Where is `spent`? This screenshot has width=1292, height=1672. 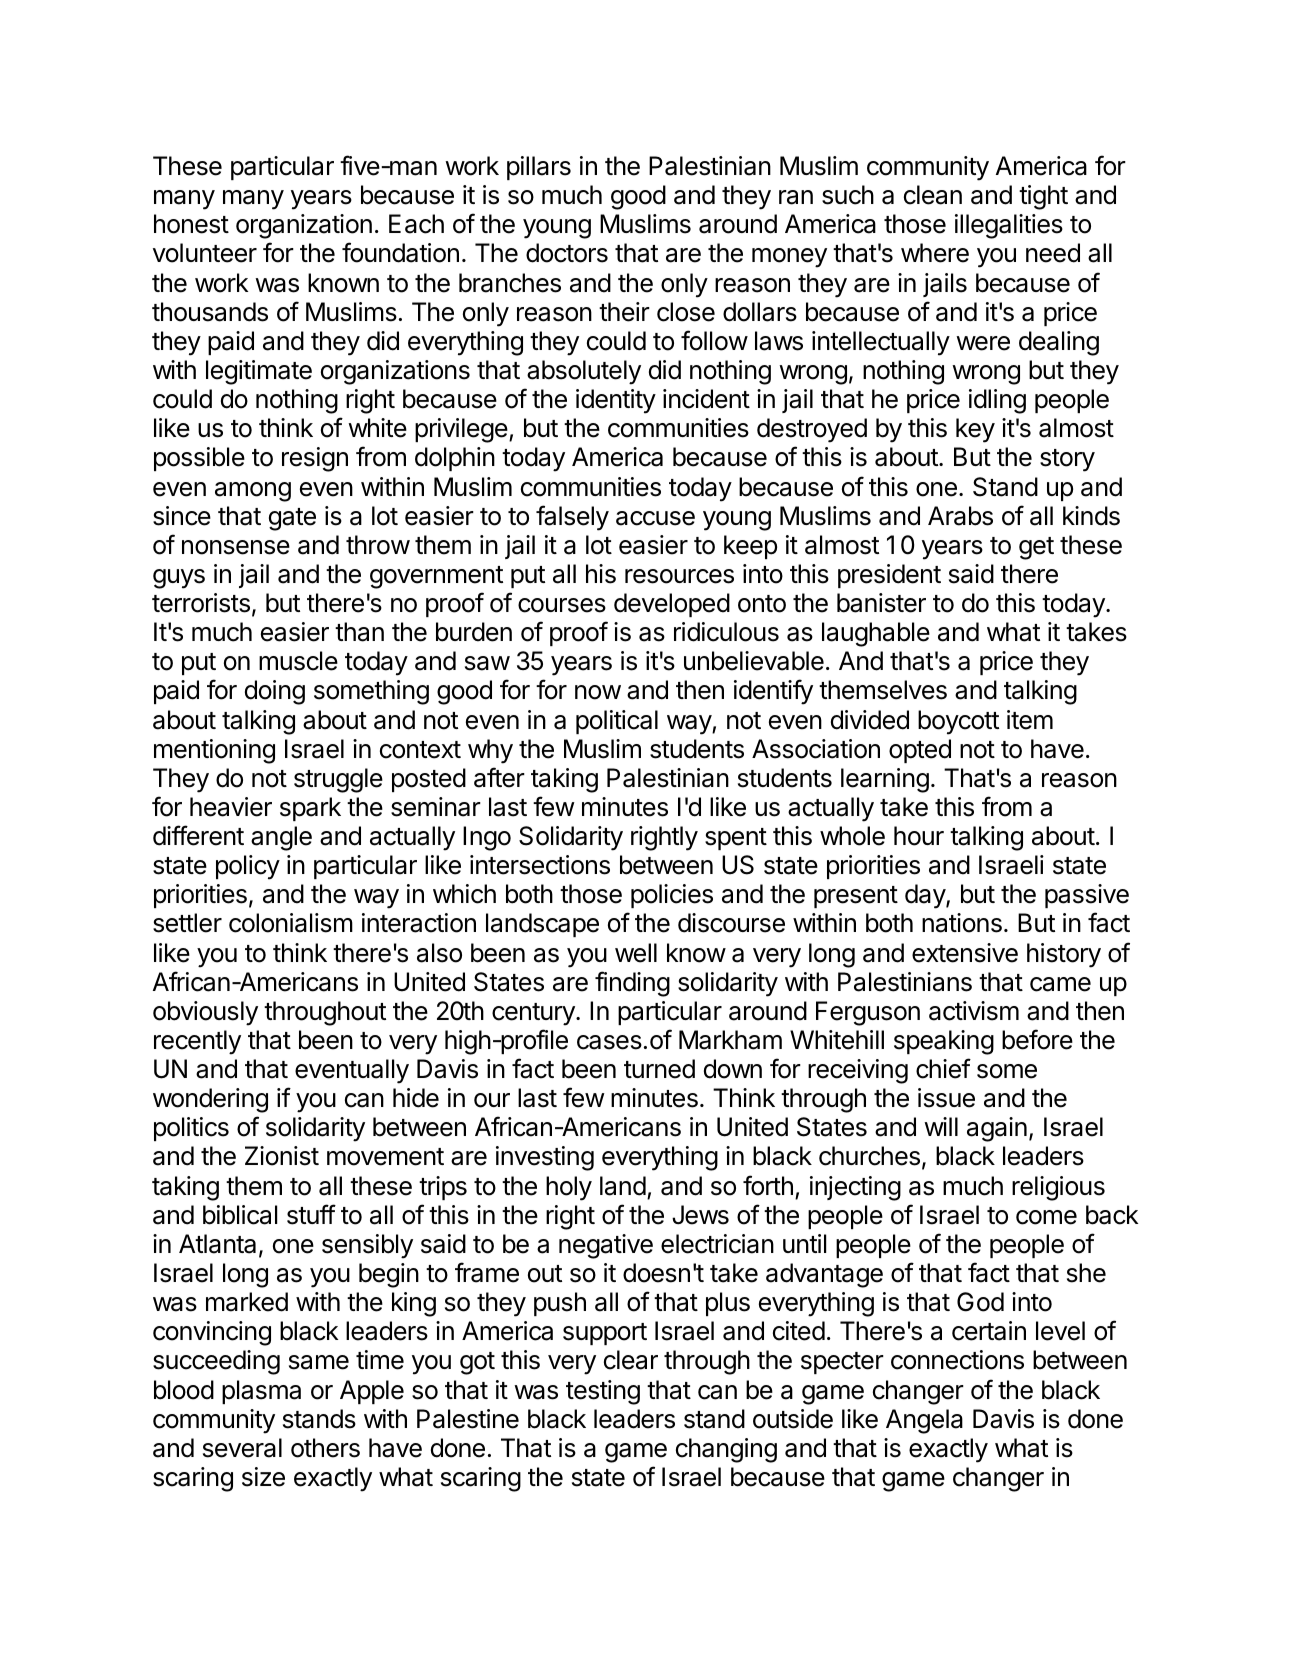 spent is located at coordinates (736, 839).
